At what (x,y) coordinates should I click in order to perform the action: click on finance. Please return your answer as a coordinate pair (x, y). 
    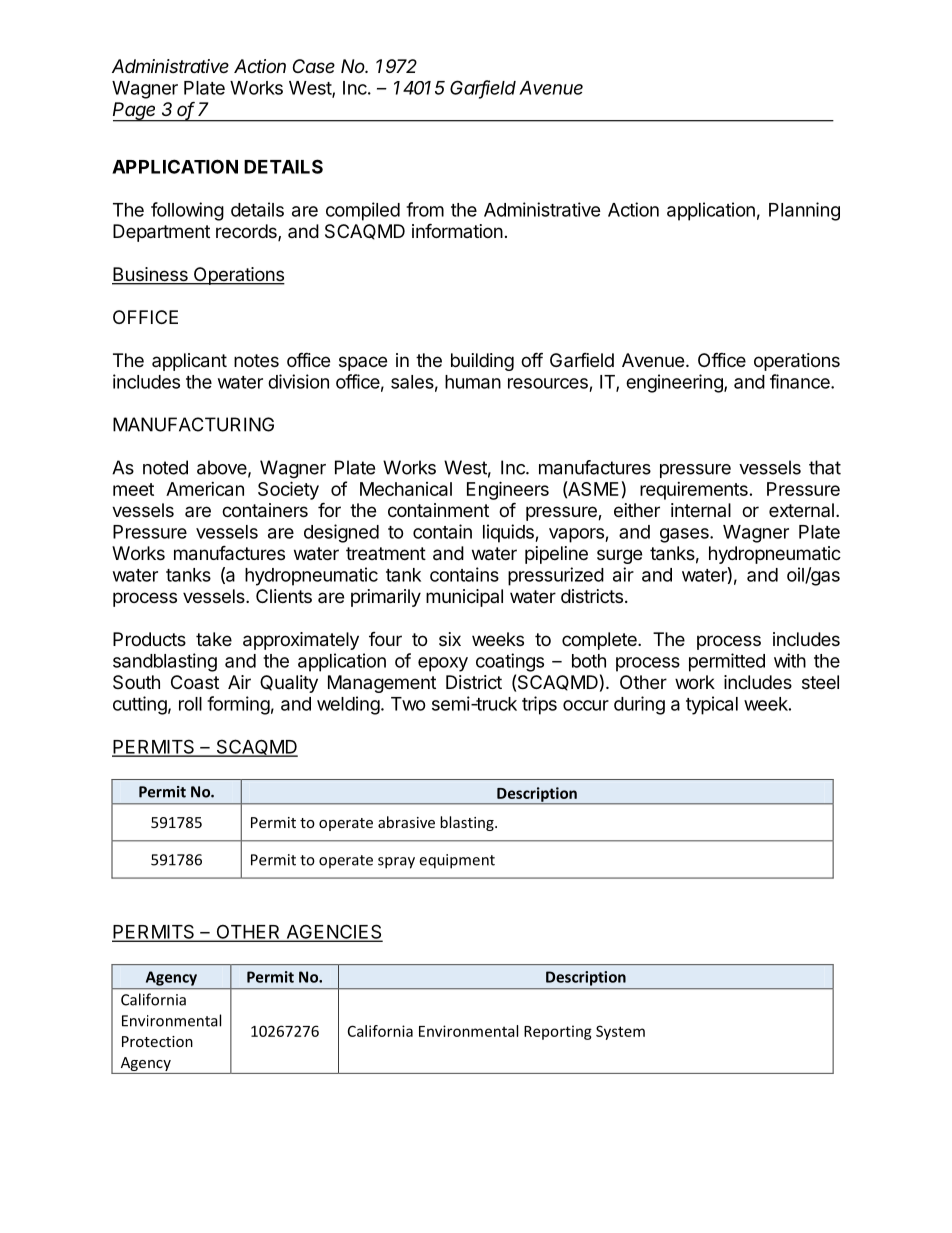
    Looking at the image, I should click on (801, 381).
